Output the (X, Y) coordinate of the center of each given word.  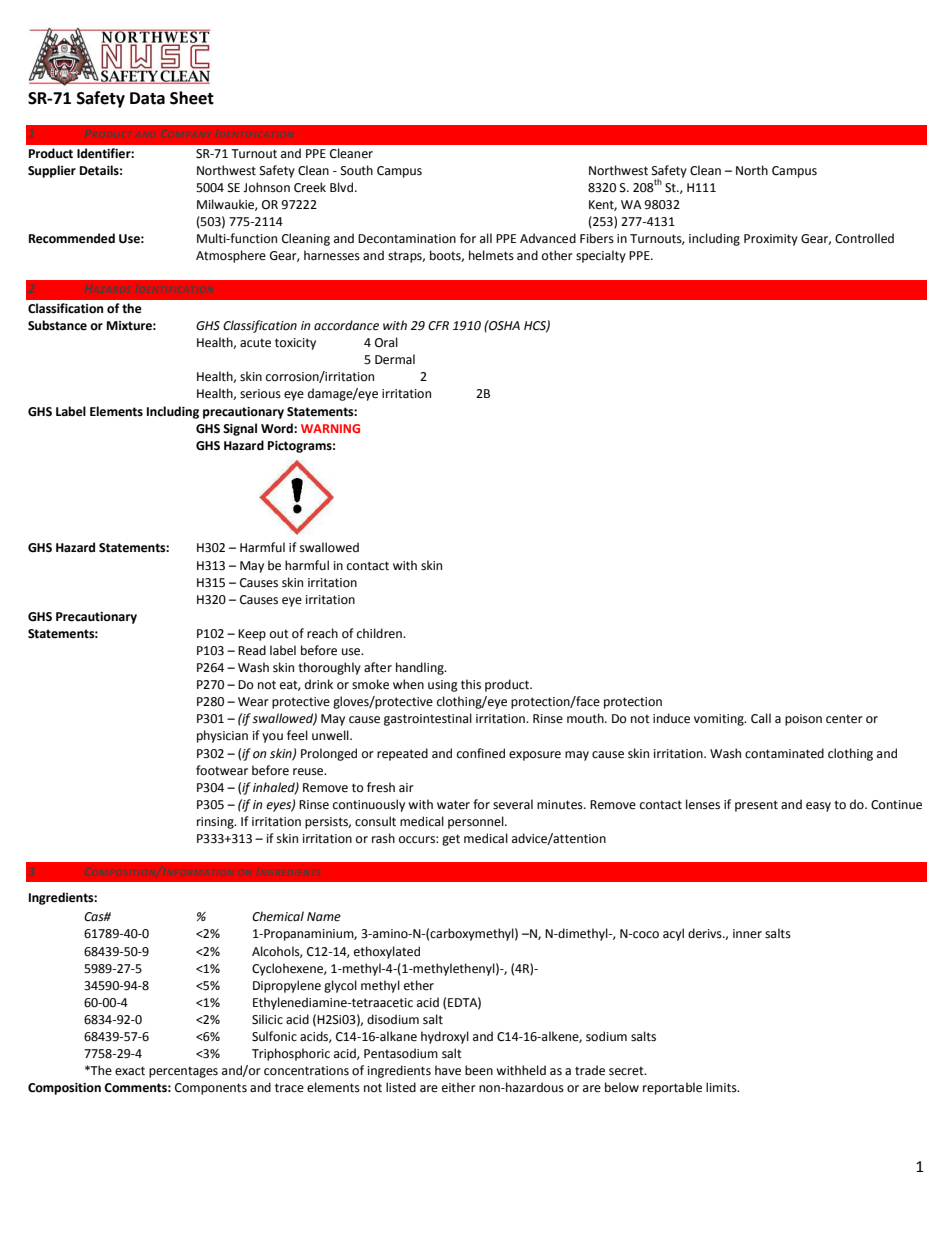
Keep (252, 635)
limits (722, 1087)
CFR (438, 326)
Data (147, 98)
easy (818, 807)
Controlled (864, 238)
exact (130, 1071)
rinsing (216, 823)
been (479, 1070)
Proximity (771, 240)
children (380, 633)
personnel (477, 822)
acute (255, 343)
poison (803, 720)
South (357, 170)
